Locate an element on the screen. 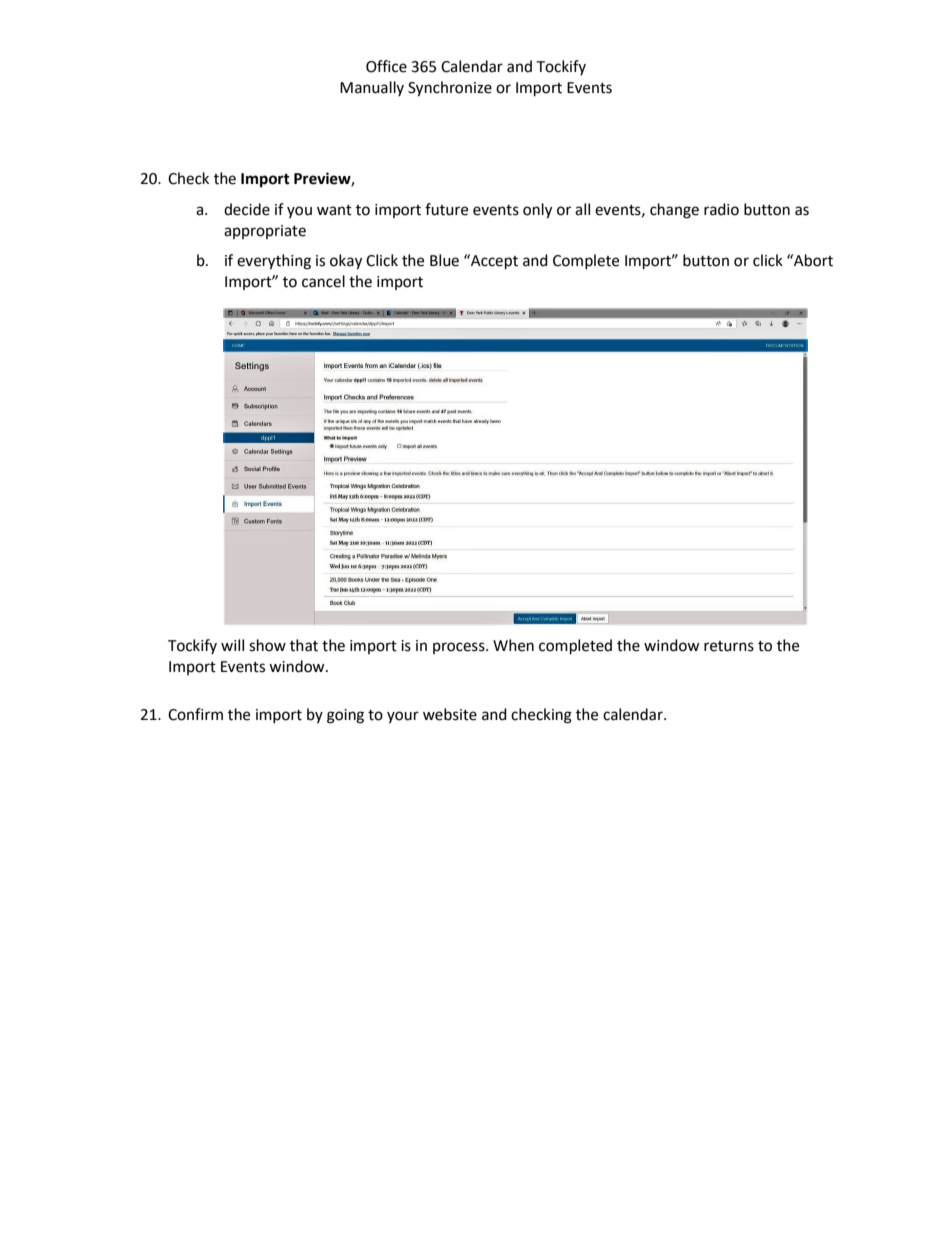 This screenshot has width=952, height=1233. everything is located at coordinates (274, 262).
